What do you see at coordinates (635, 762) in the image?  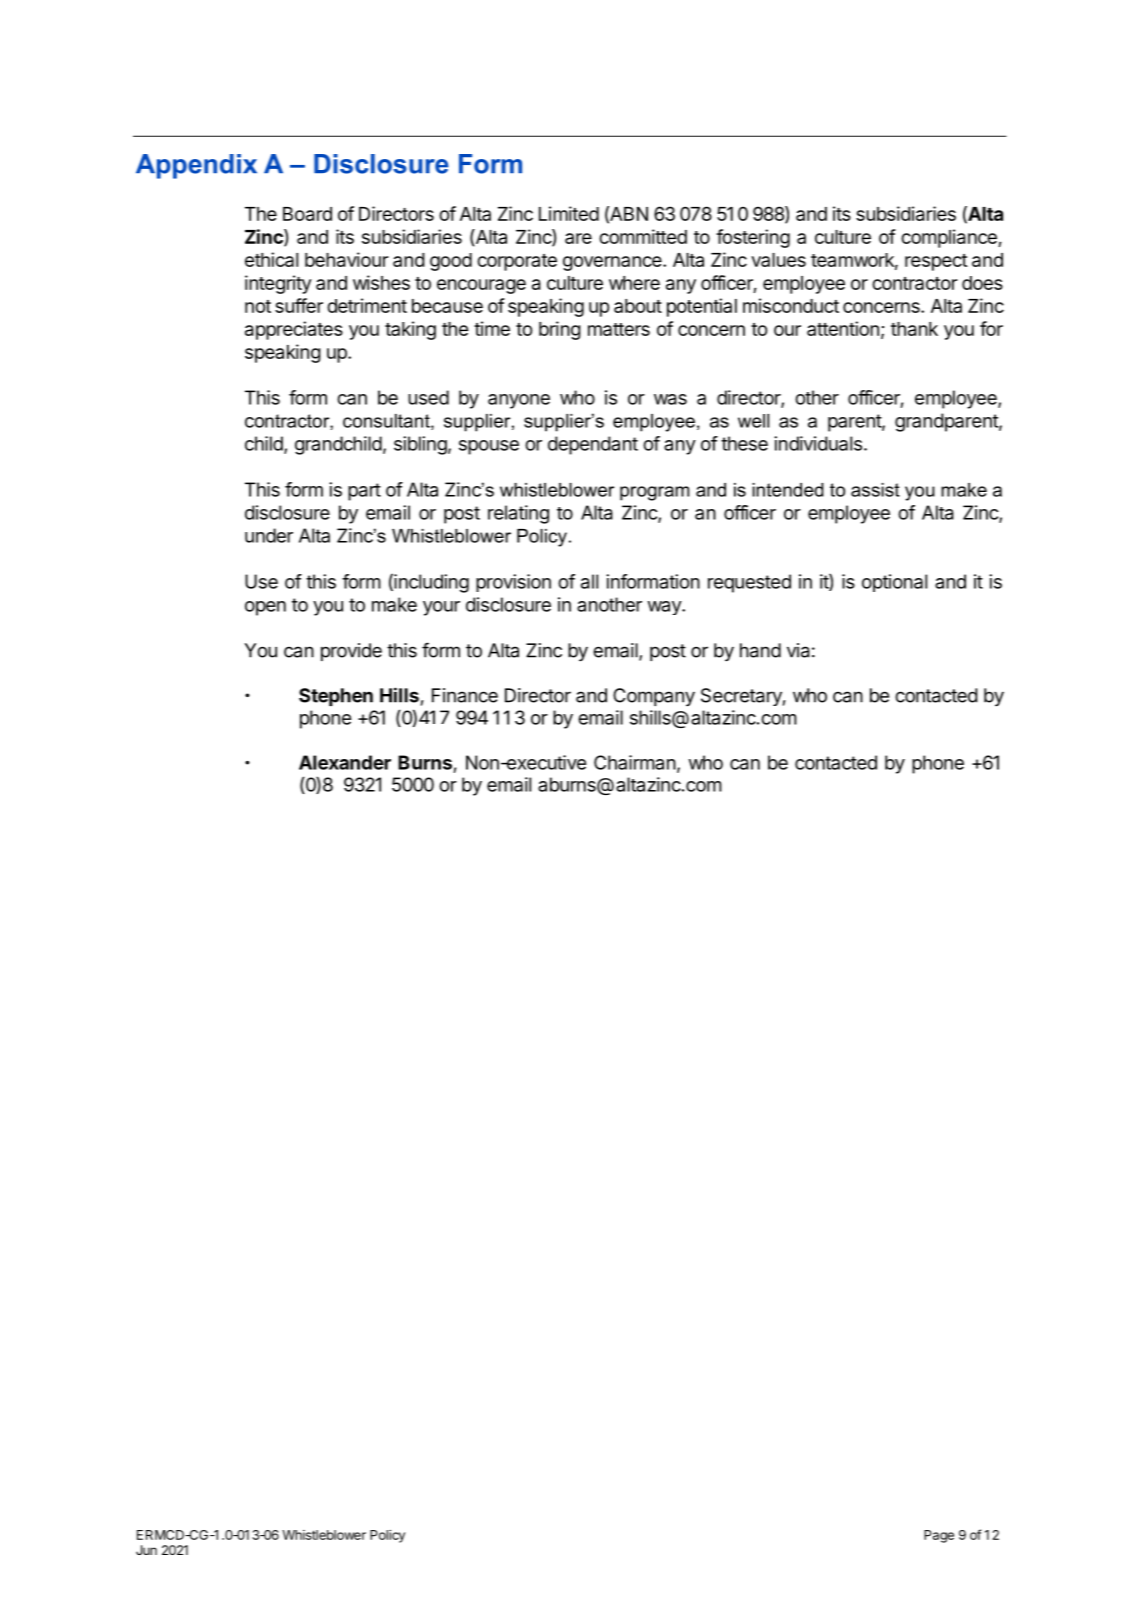 I see `Chairman` at bounding box center [635, 762].
